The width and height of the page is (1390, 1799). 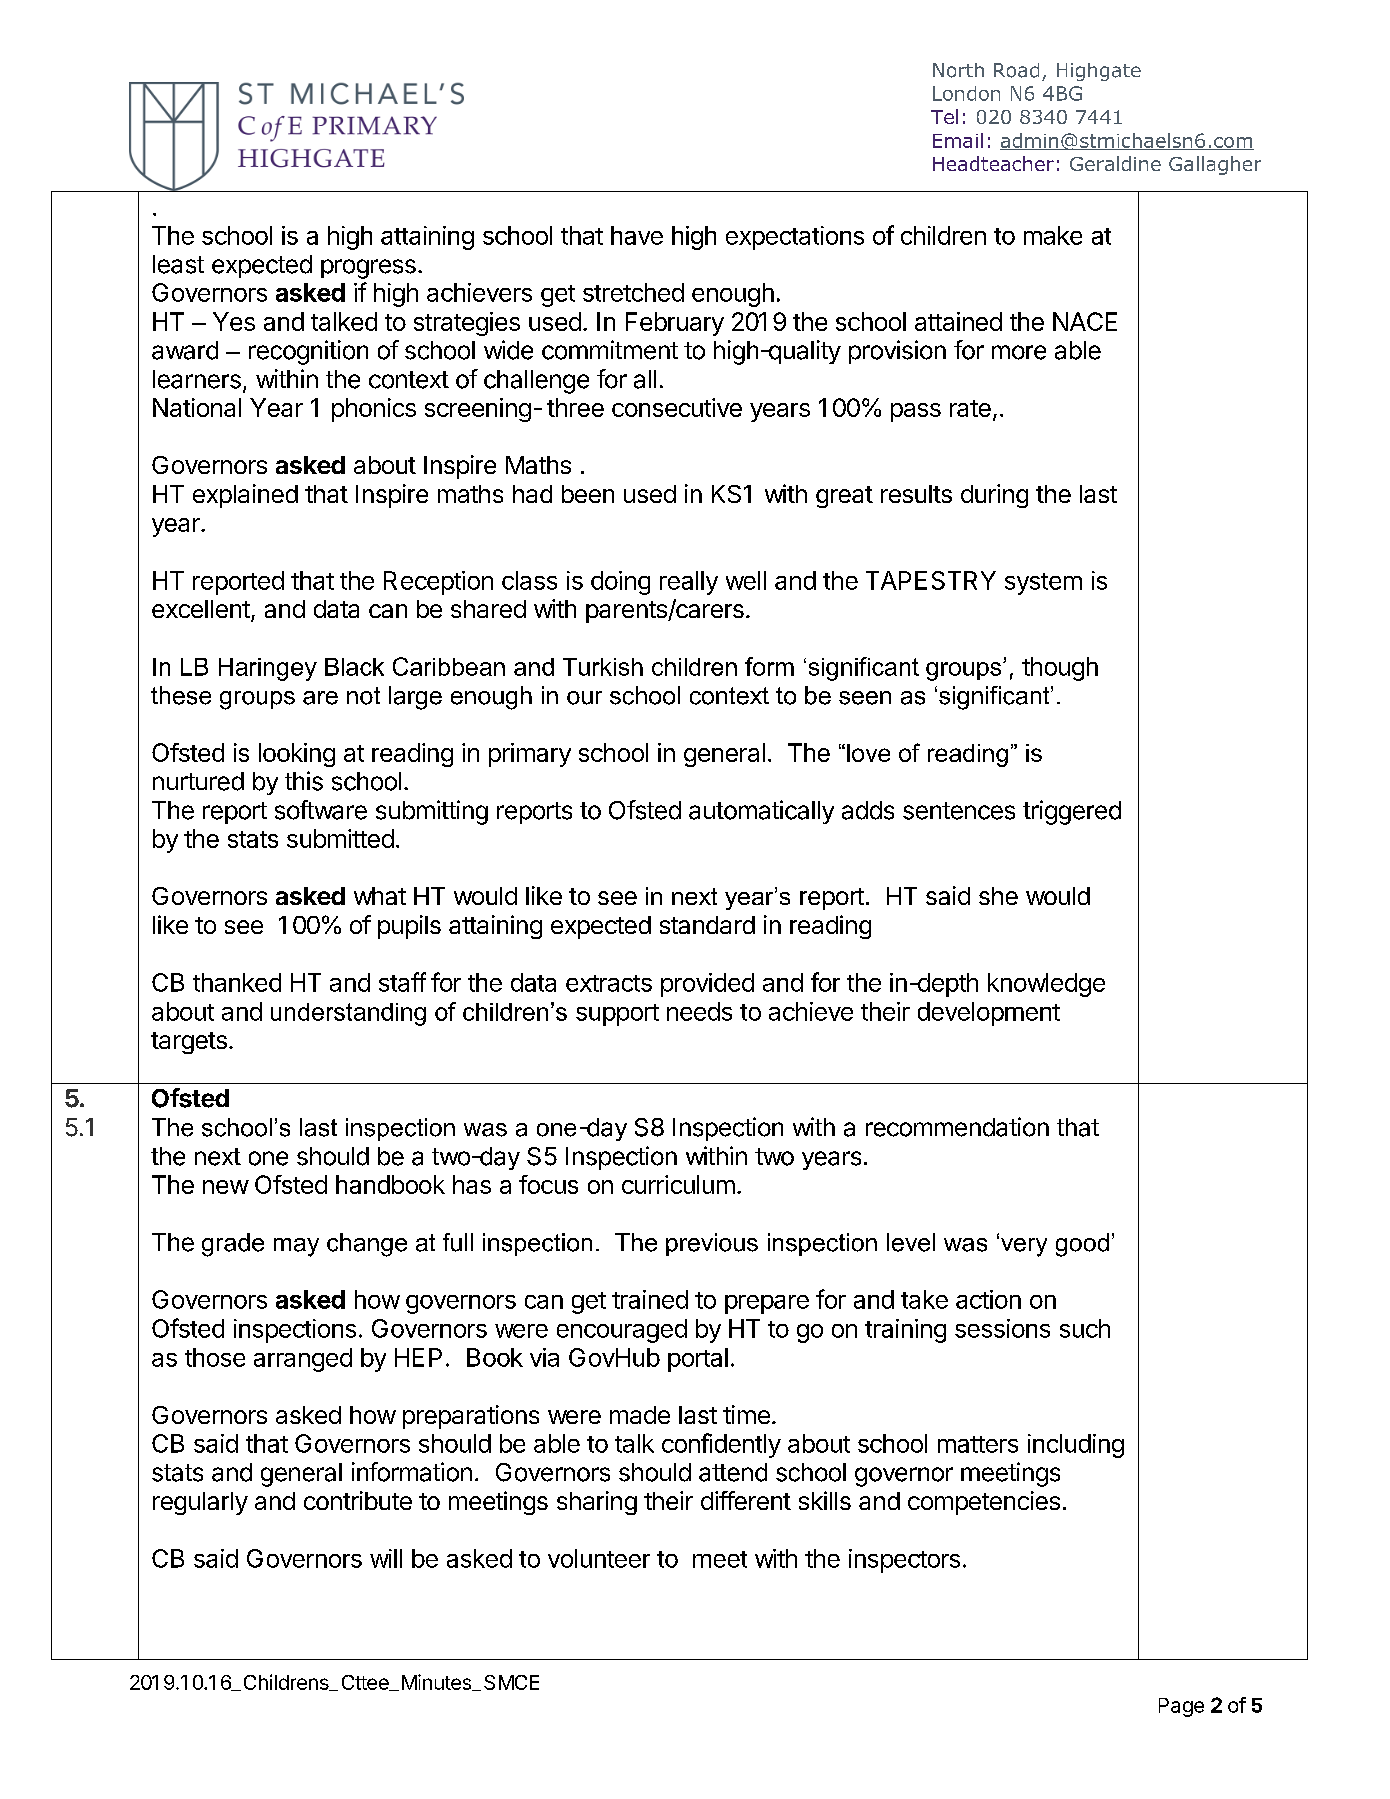 I want to click on more, so click(x=1019, y=352).
